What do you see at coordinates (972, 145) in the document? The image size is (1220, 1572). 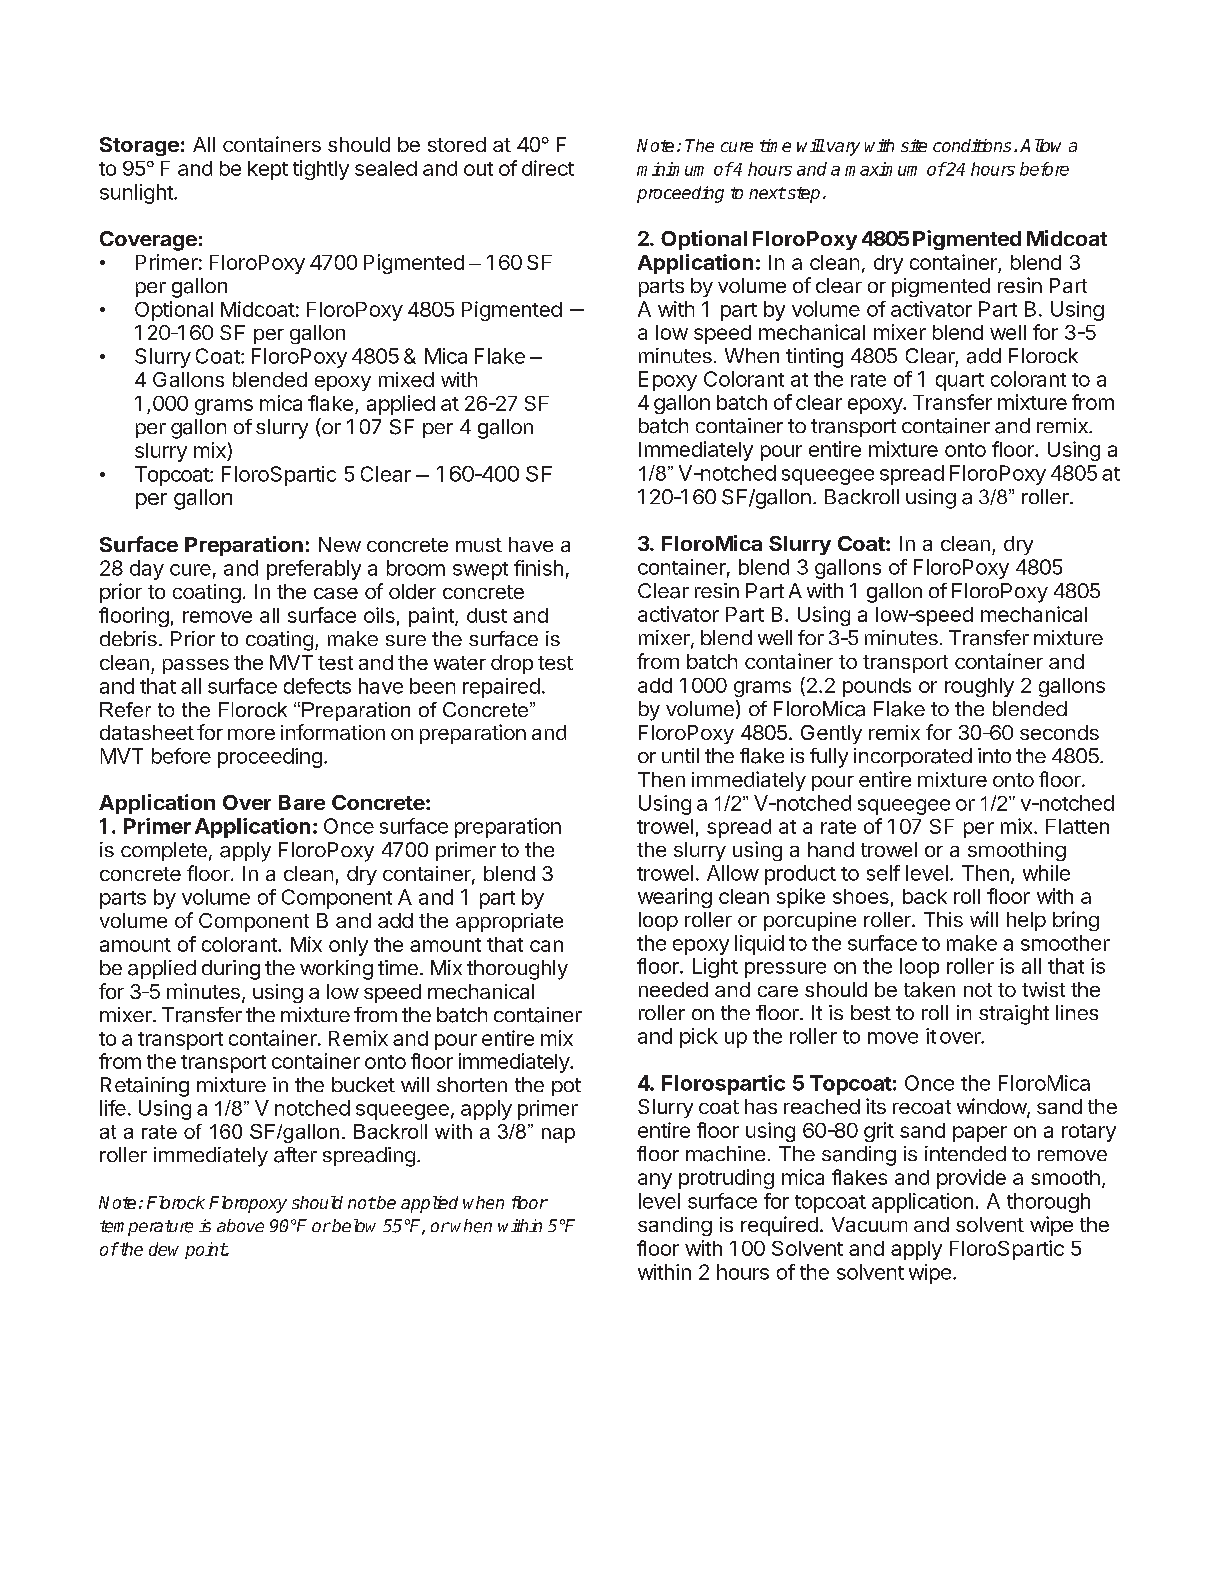 I see `conditions` at bounding box center [972, 145].
